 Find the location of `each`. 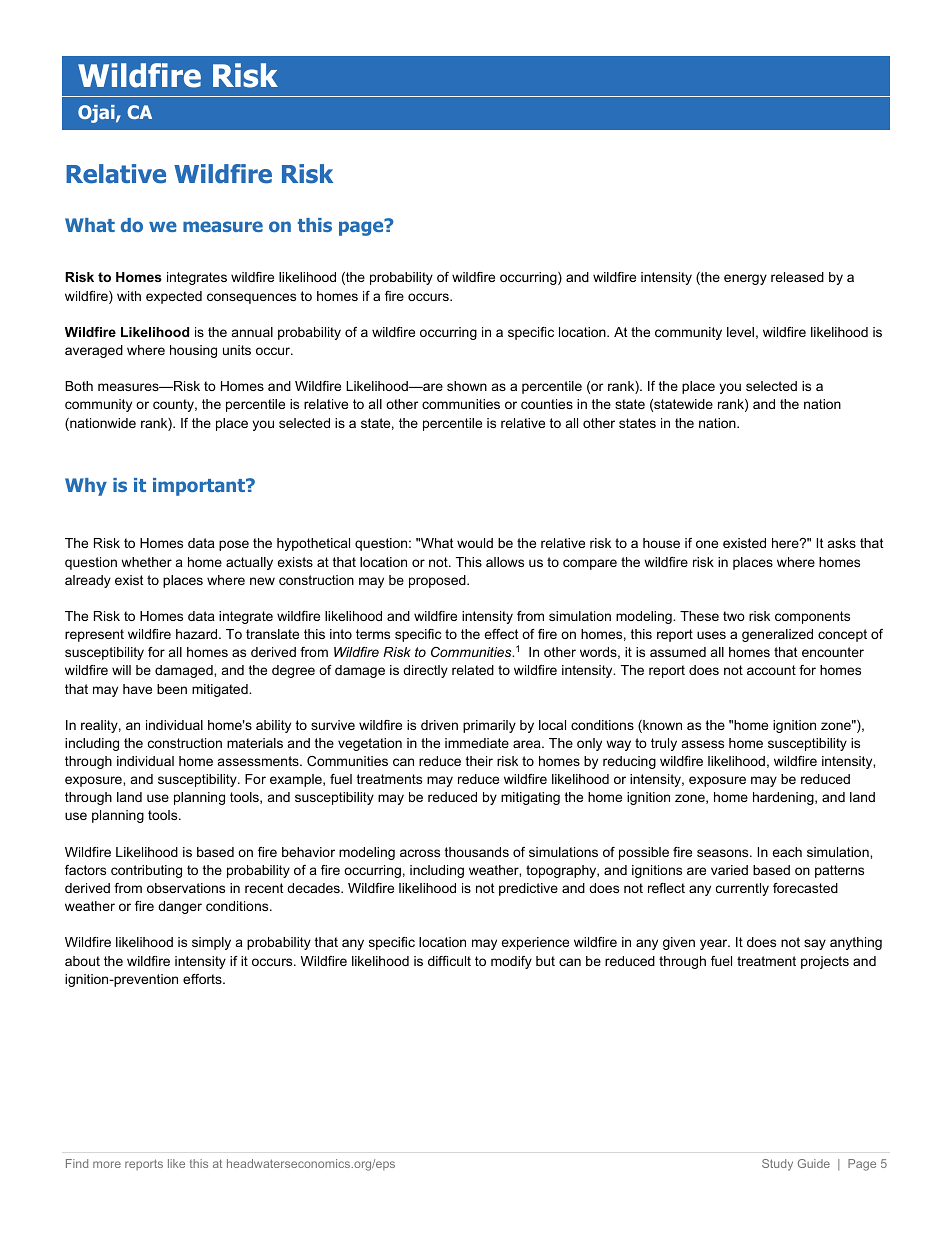

each is located at coordinates (787, 852).
